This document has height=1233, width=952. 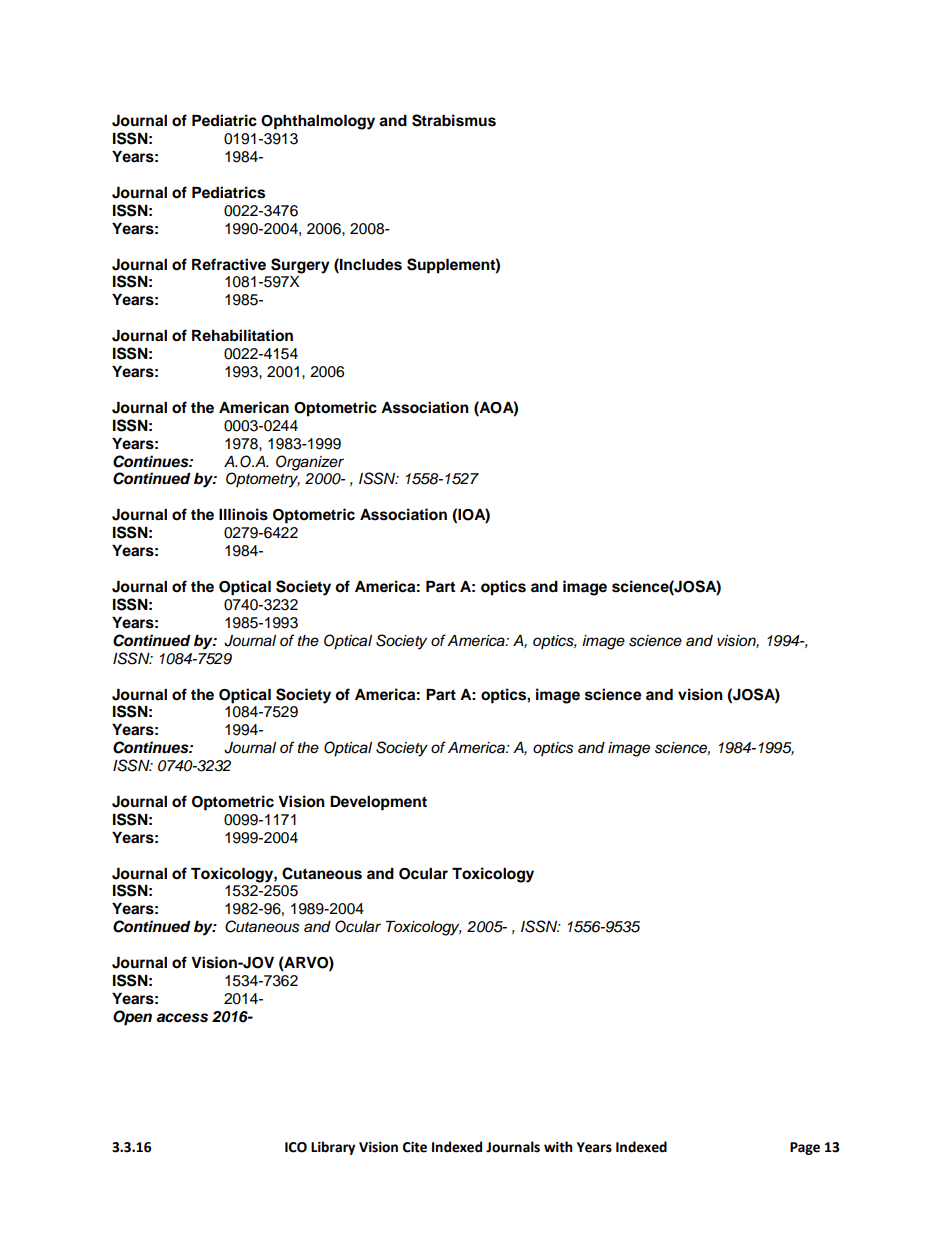 What do you see at coordinates (300, 266) in the document?
I see `Surgery` at bounding box center [300, 266].
